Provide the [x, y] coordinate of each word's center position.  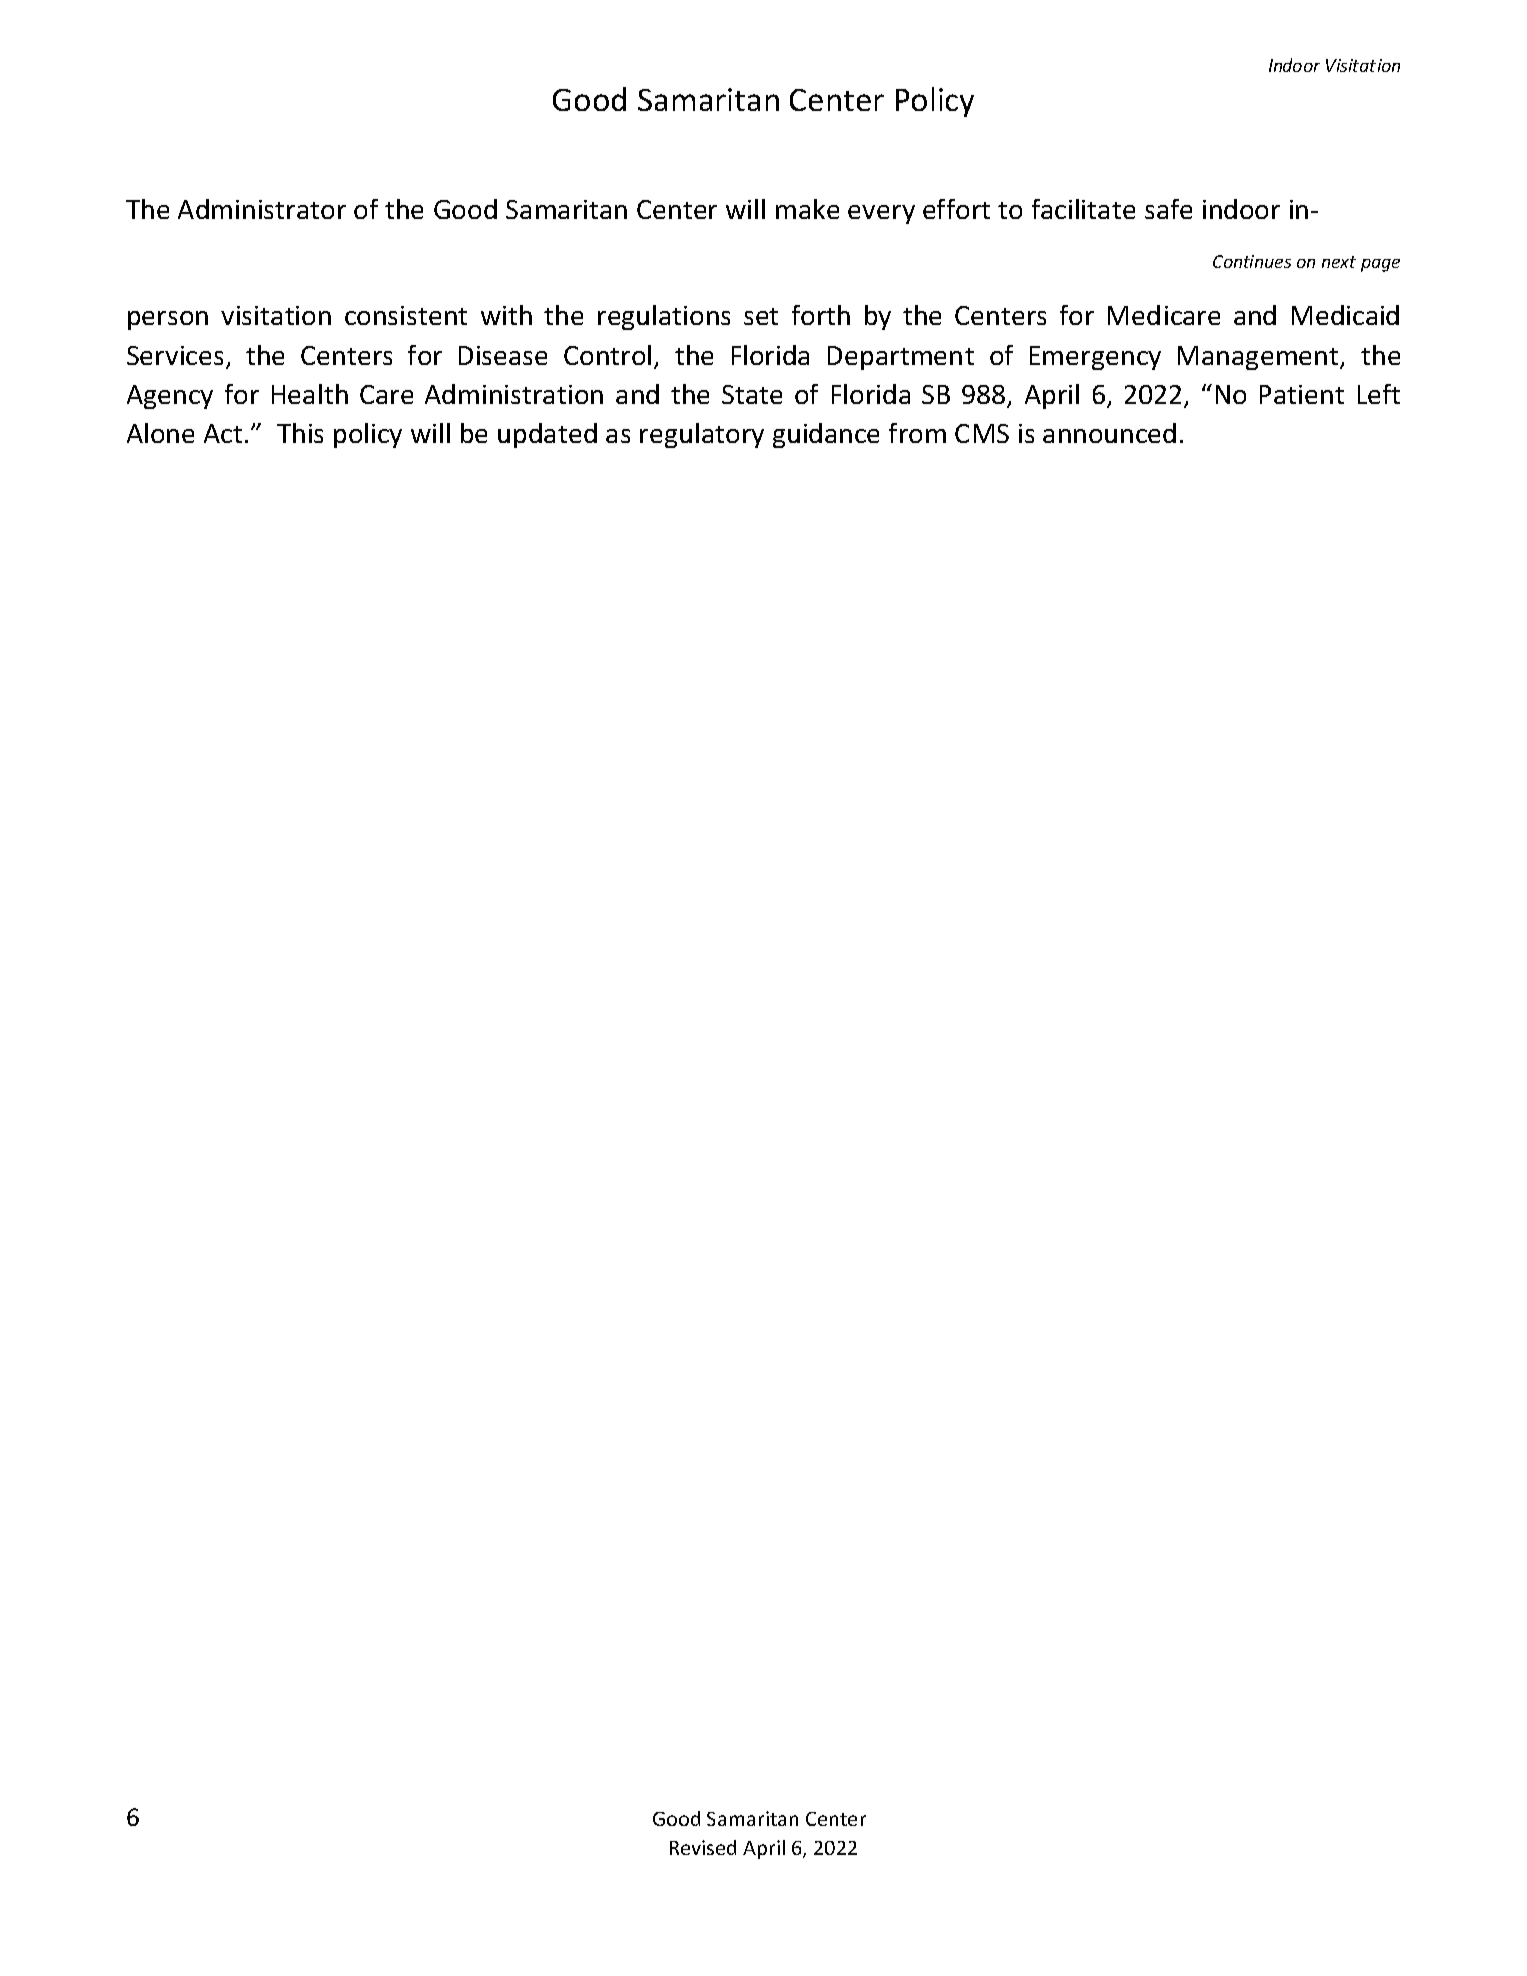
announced [1109, 433]
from [917, 433]
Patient [1302, 394]
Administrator [262, 209]
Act [223, 433]
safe [1168, 209]
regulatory [702, 435]
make [807, 209]
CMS [982, 433]
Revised [703, 1847]
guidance [826, 435]
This [300, 433]
